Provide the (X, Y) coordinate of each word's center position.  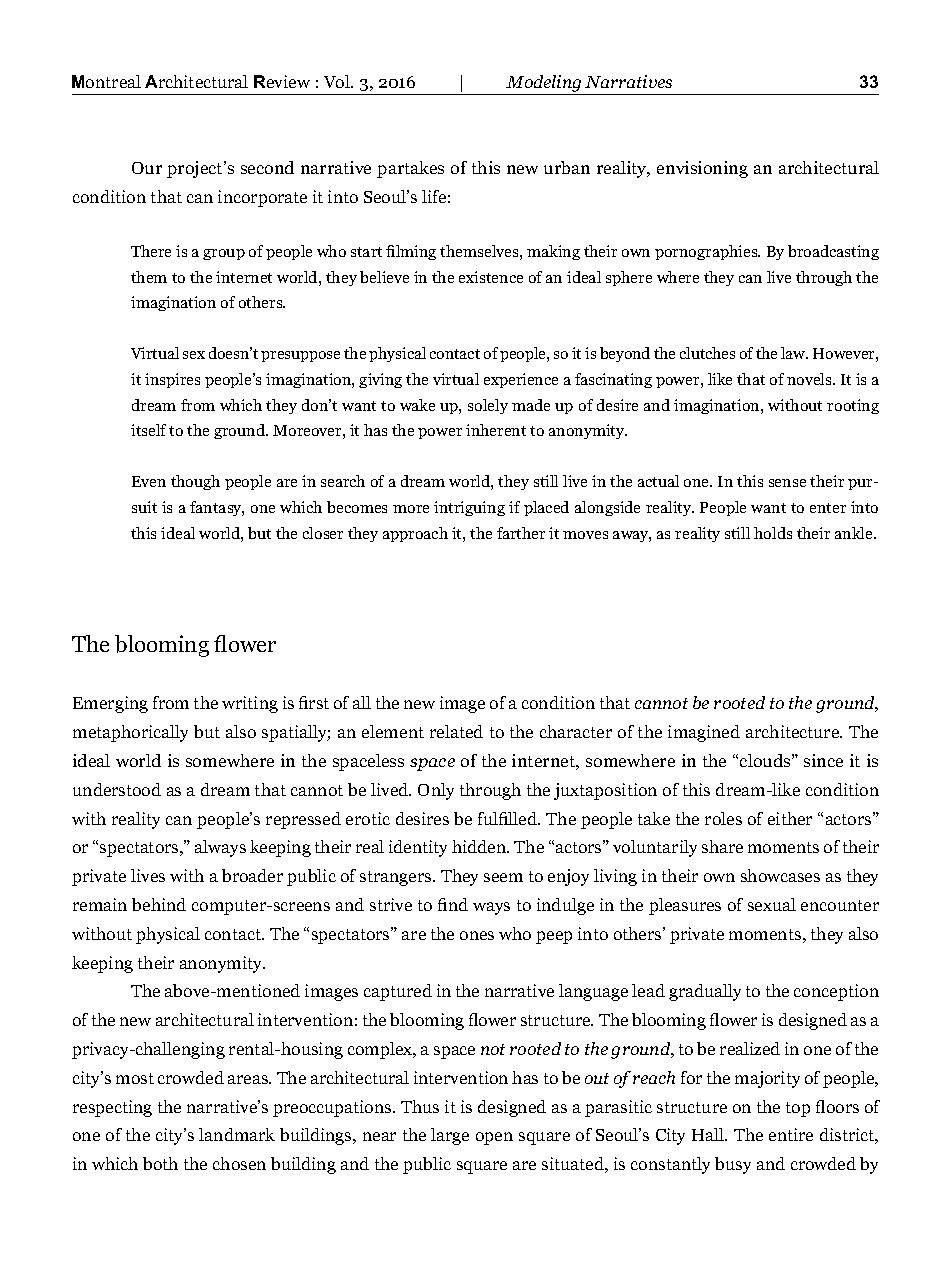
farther (521, 533)
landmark (237, 1134)
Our (147, 168)
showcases (780, 875)
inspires (172, 380)
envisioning (702, 169)
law (794, 353)
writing (250, 704)
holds (773, 533)
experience (521, 380)
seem (503, 877)
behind (159, 904)
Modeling (544, 85)
